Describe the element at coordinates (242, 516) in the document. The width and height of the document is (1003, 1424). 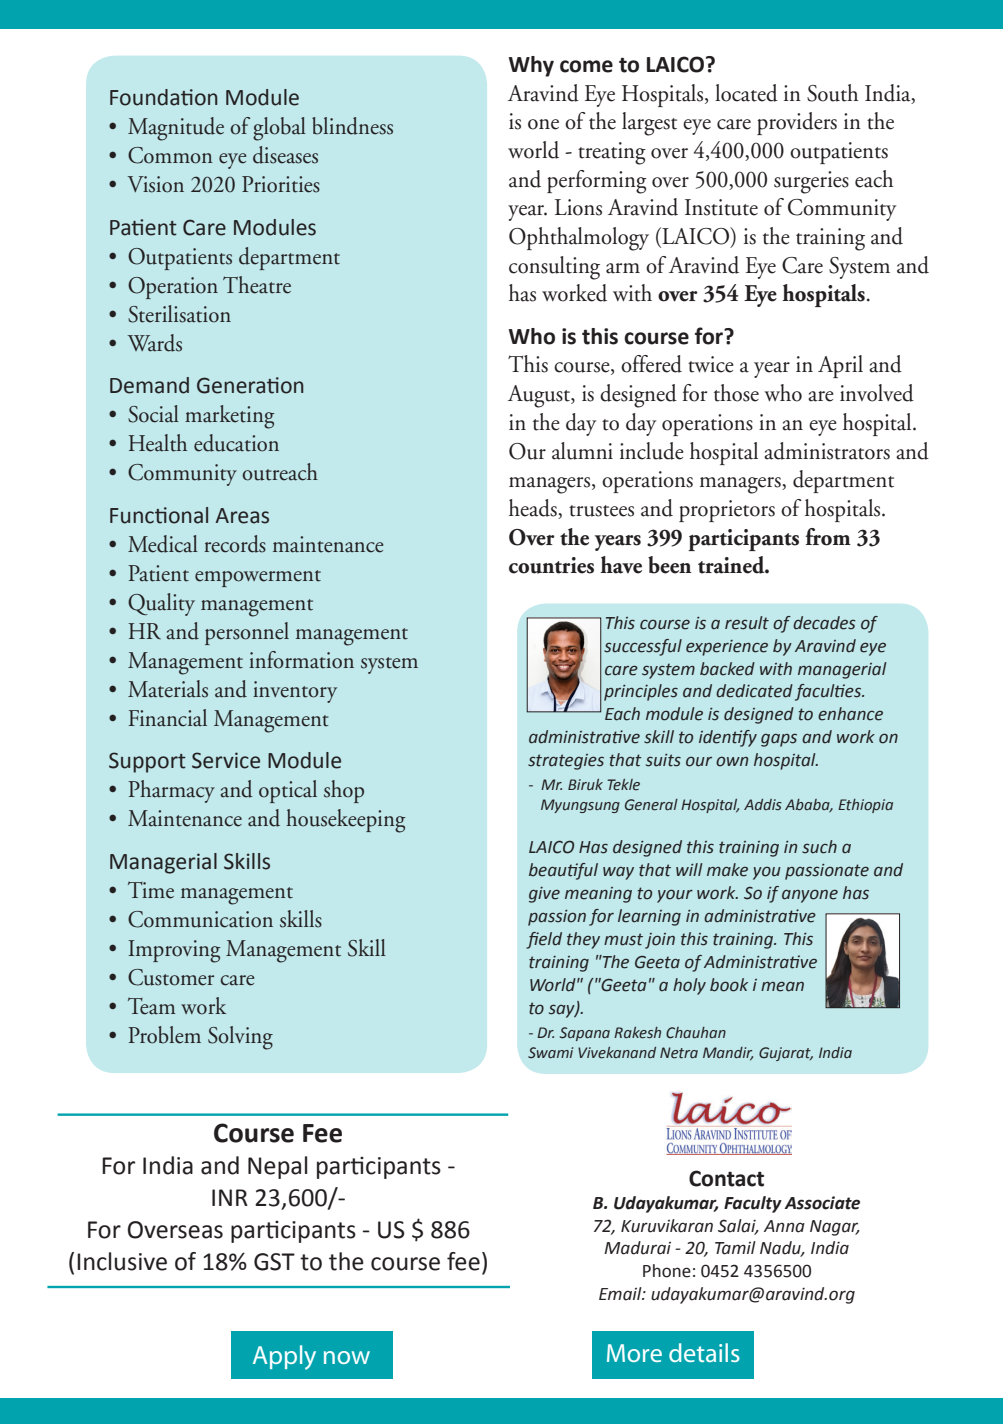
I see `Areas` at that location.
